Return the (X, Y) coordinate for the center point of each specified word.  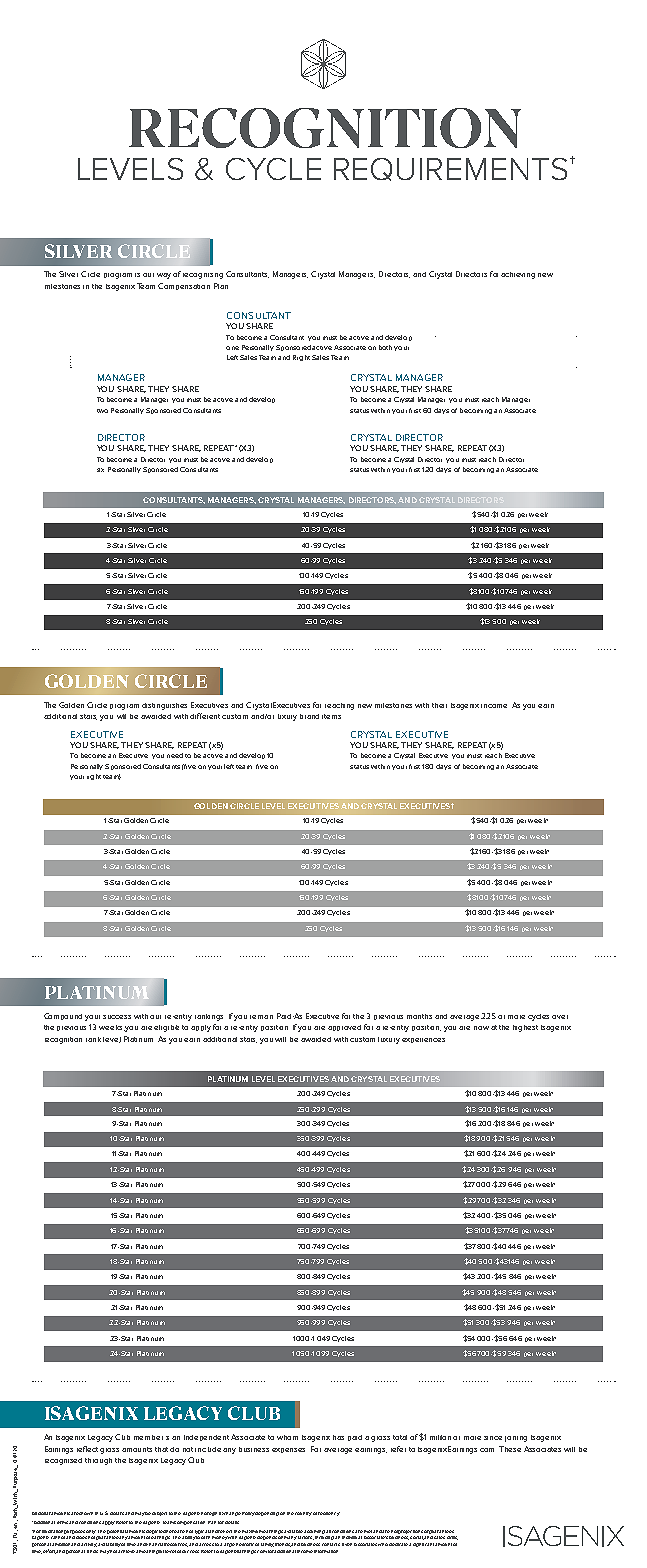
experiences (423, 1040)
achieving (518, 275)
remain (261, 1017)
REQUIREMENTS (450, 169)
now (481, 1028)
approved (344, 1028)
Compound (63, 1016)
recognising (203, 276)
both (385, 347)
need (175, 755)
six (100, 470)
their (439, 705)
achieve (126, 1551)
